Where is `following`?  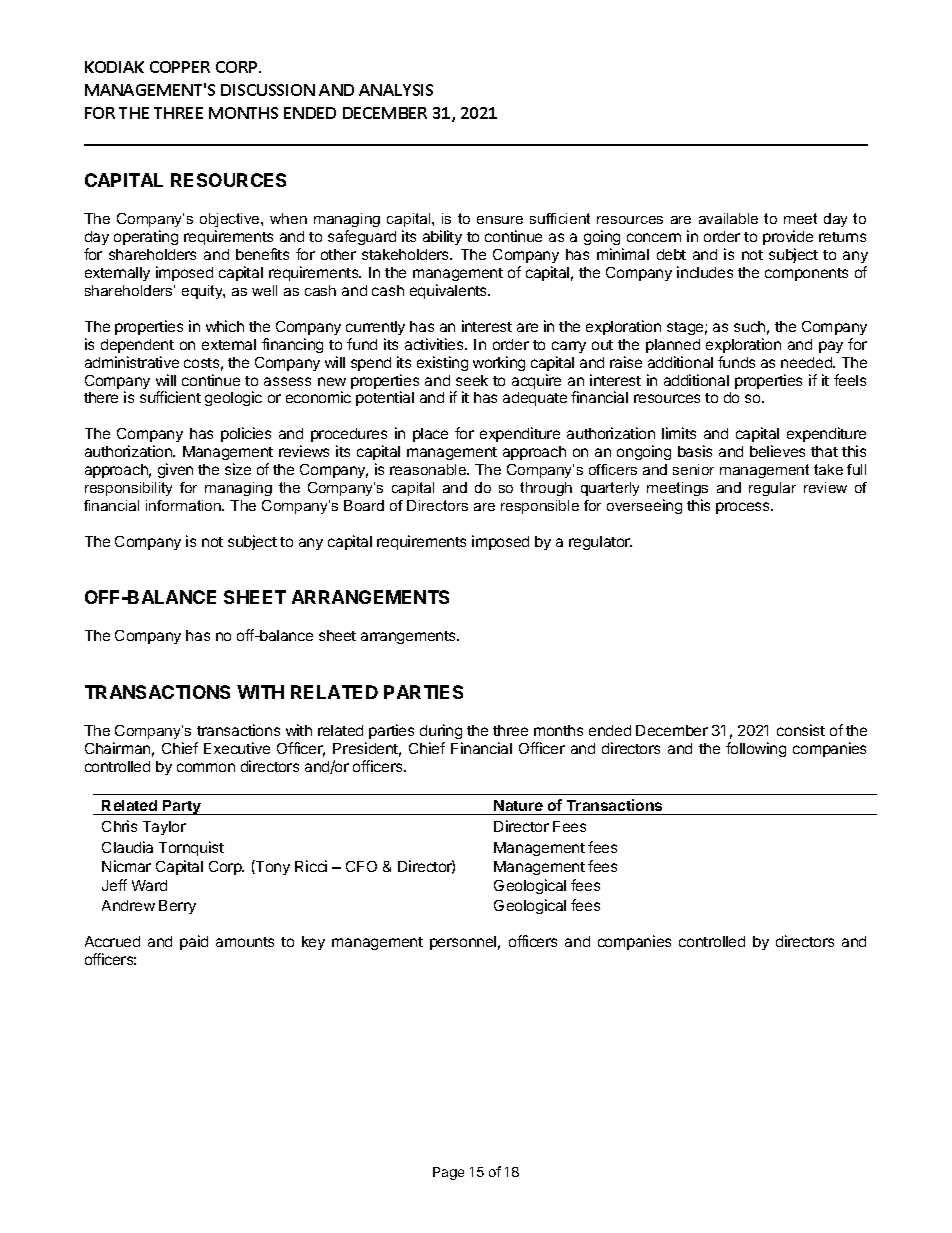 following is located at coordinates (756, 749).
